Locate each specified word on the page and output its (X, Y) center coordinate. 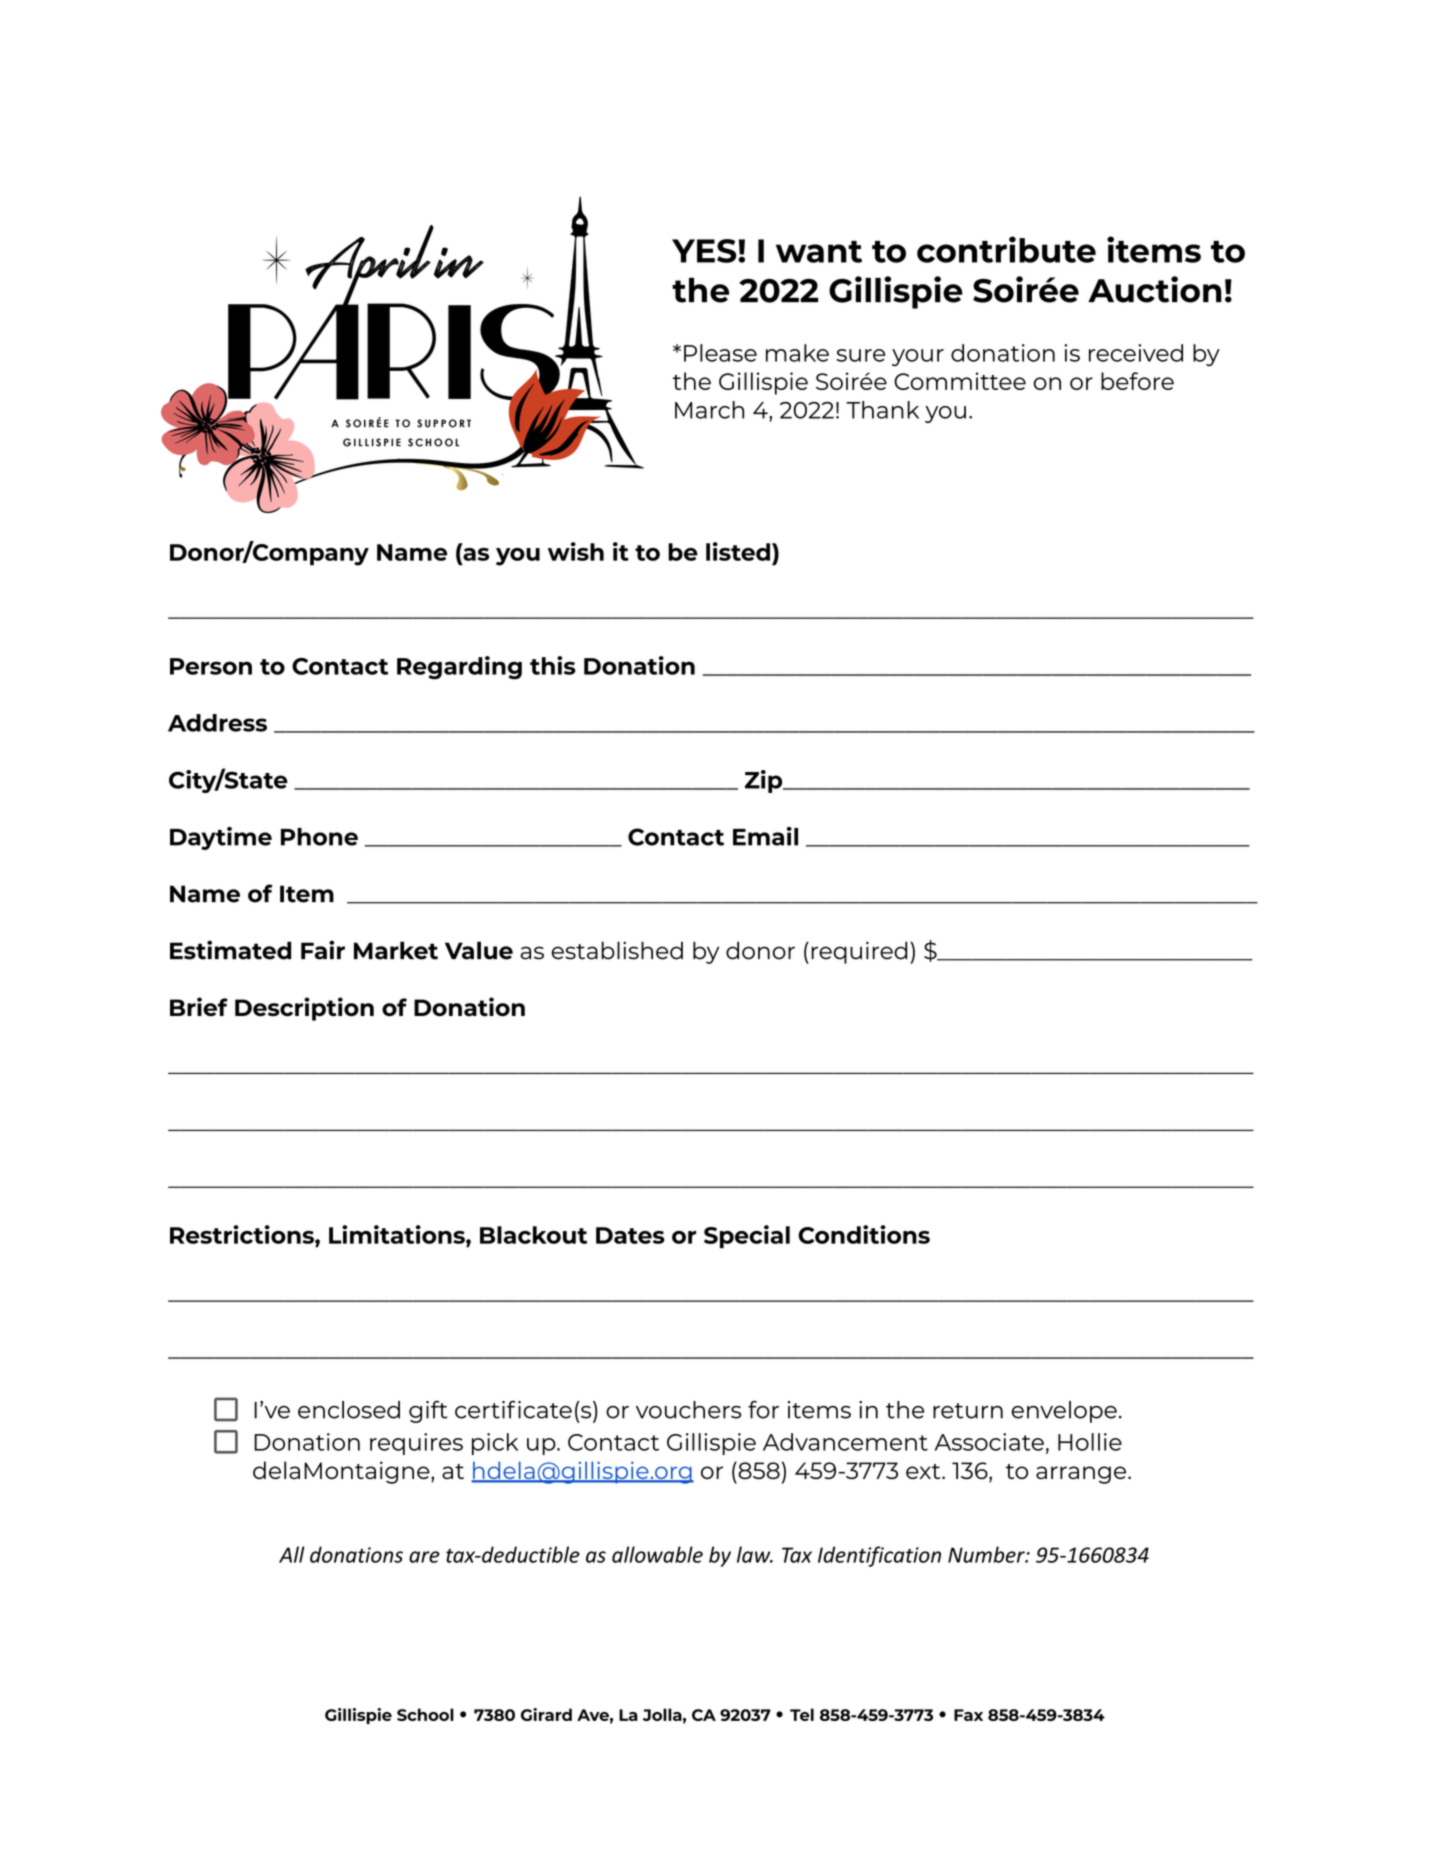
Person (211, 666)
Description (304, 1009)
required (859, 952)
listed (738, 551)
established (617, 950)
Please (720, 353)
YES (705, 251)
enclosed (349, 1410)
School (425, 1714)
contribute (1006, 249)
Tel (802, 1714)
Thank (882, 410)
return (968, 1411)
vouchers (688, 1410)
